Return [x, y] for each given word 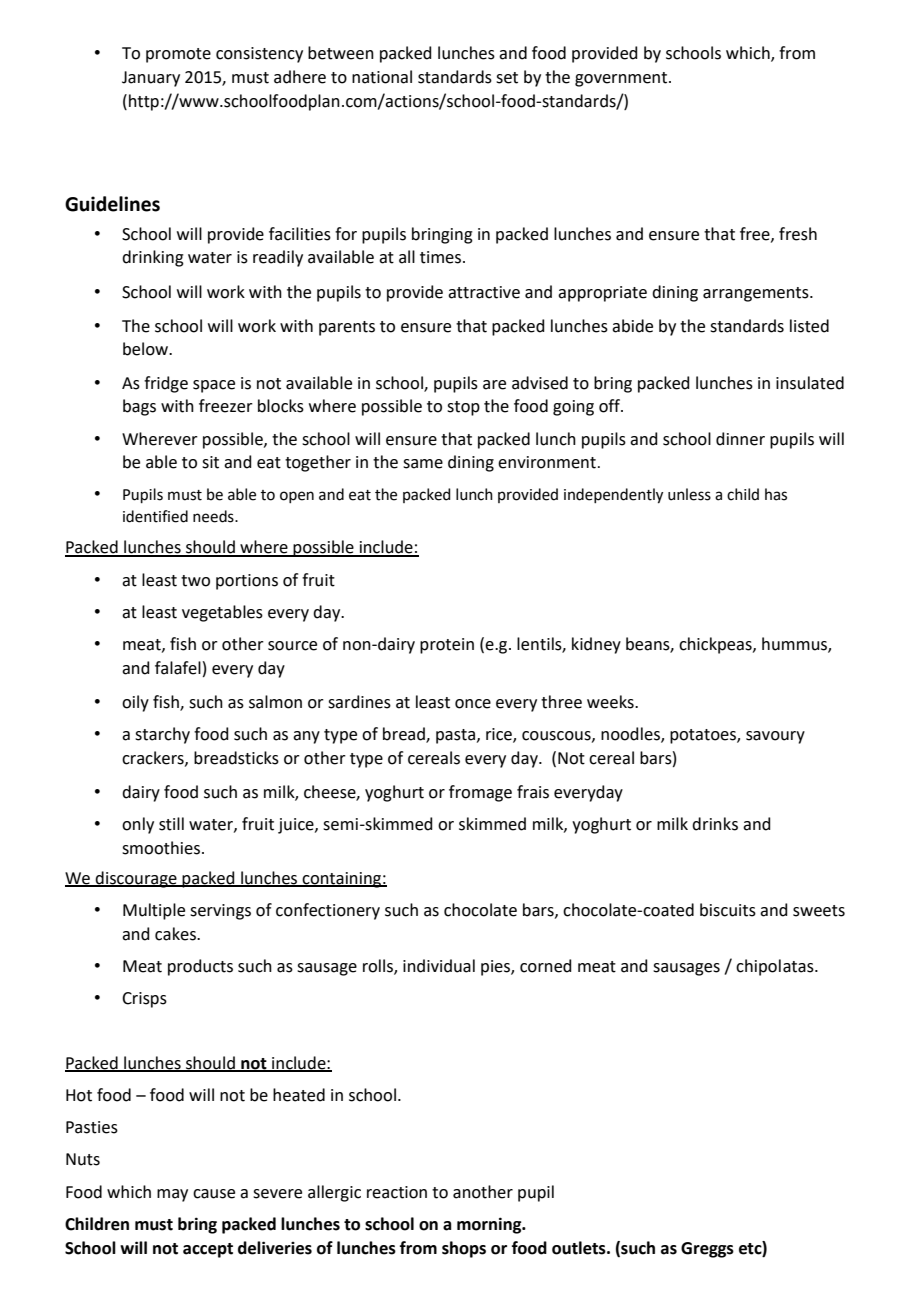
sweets [819, 911]
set [507, 78]
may [172, 1195]
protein [447, 646]
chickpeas [716, 645]
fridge [166, 384]
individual [439, 966]
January [151, 79]
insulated [810, 383]
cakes [176, 934]
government [622, 79]
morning [490, 1225]
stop [463, 408]
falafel [178, 668]
